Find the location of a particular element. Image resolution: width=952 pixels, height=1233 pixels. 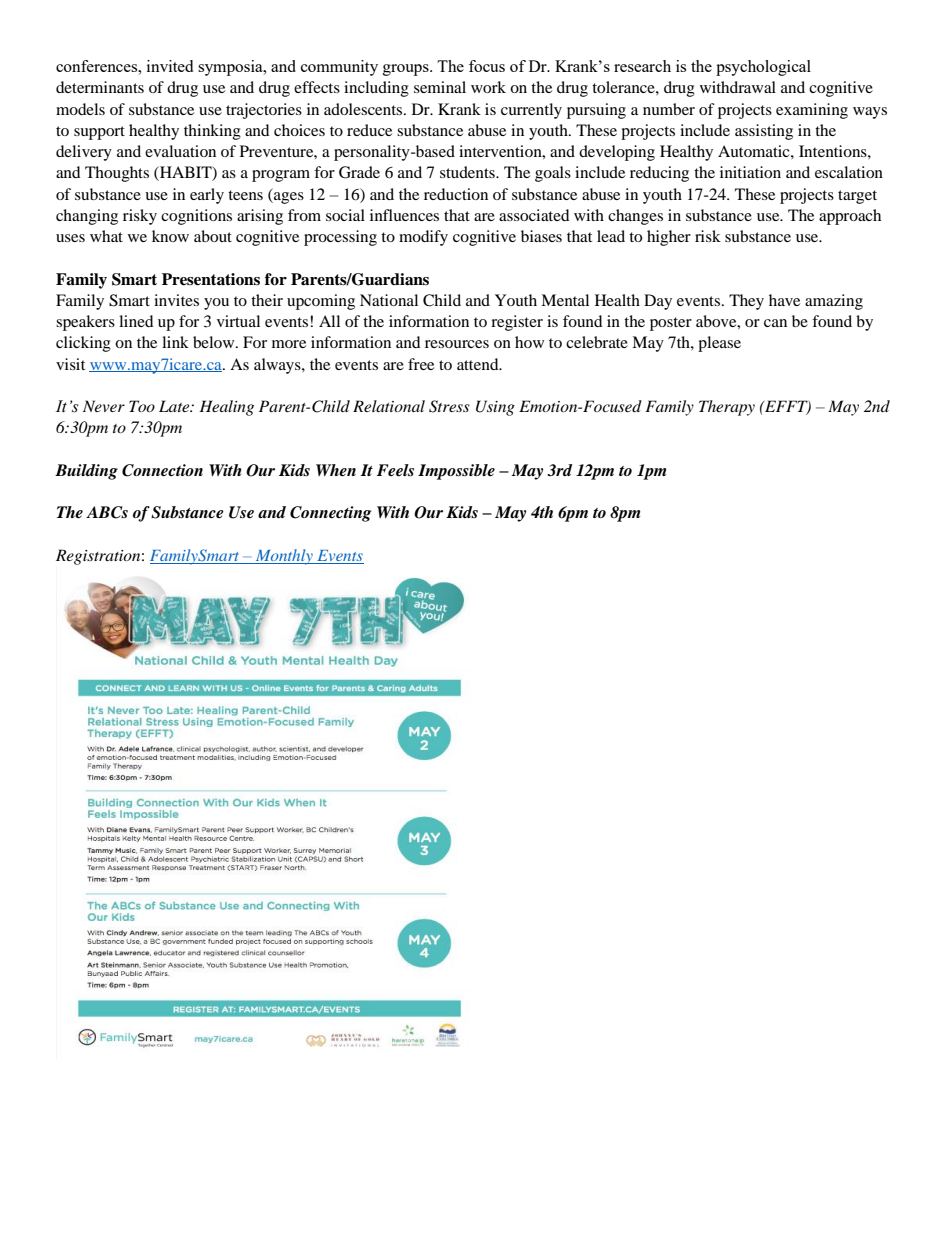

Late is located at coordinates (175, 406).
